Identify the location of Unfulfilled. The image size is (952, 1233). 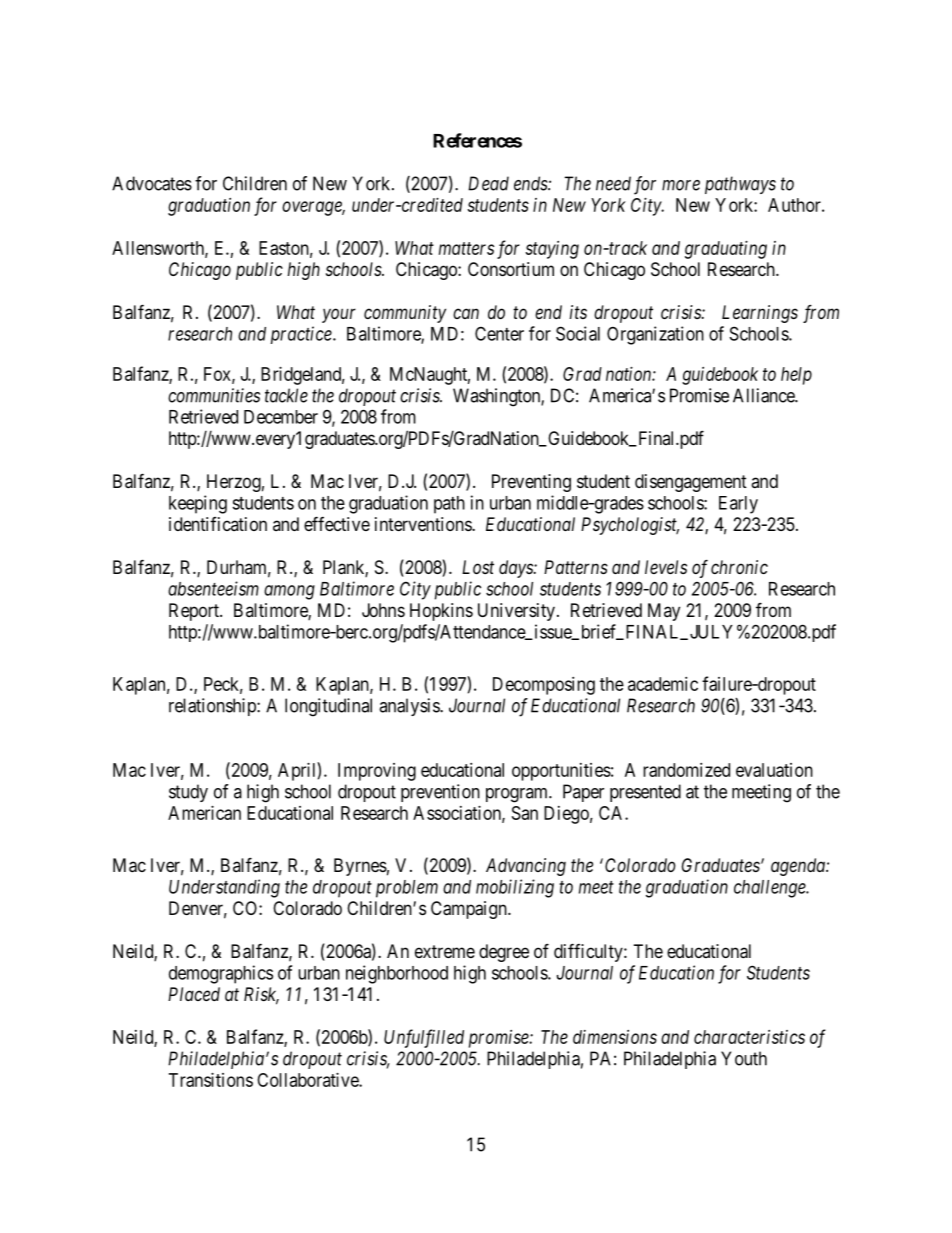
(424, 1038).
